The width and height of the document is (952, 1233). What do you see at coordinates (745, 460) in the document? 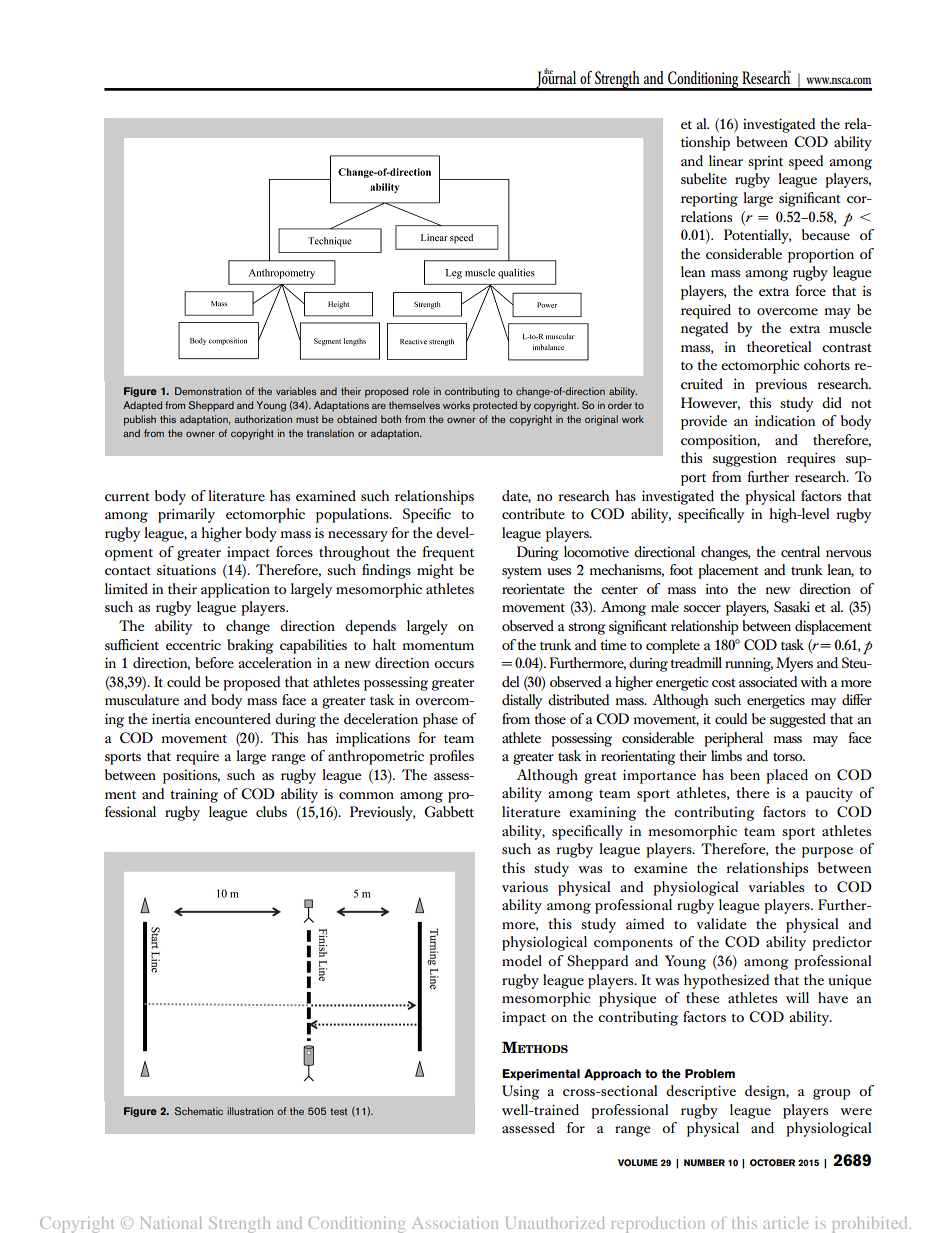
I see `suggestion` at bounding box center [745, 460].
